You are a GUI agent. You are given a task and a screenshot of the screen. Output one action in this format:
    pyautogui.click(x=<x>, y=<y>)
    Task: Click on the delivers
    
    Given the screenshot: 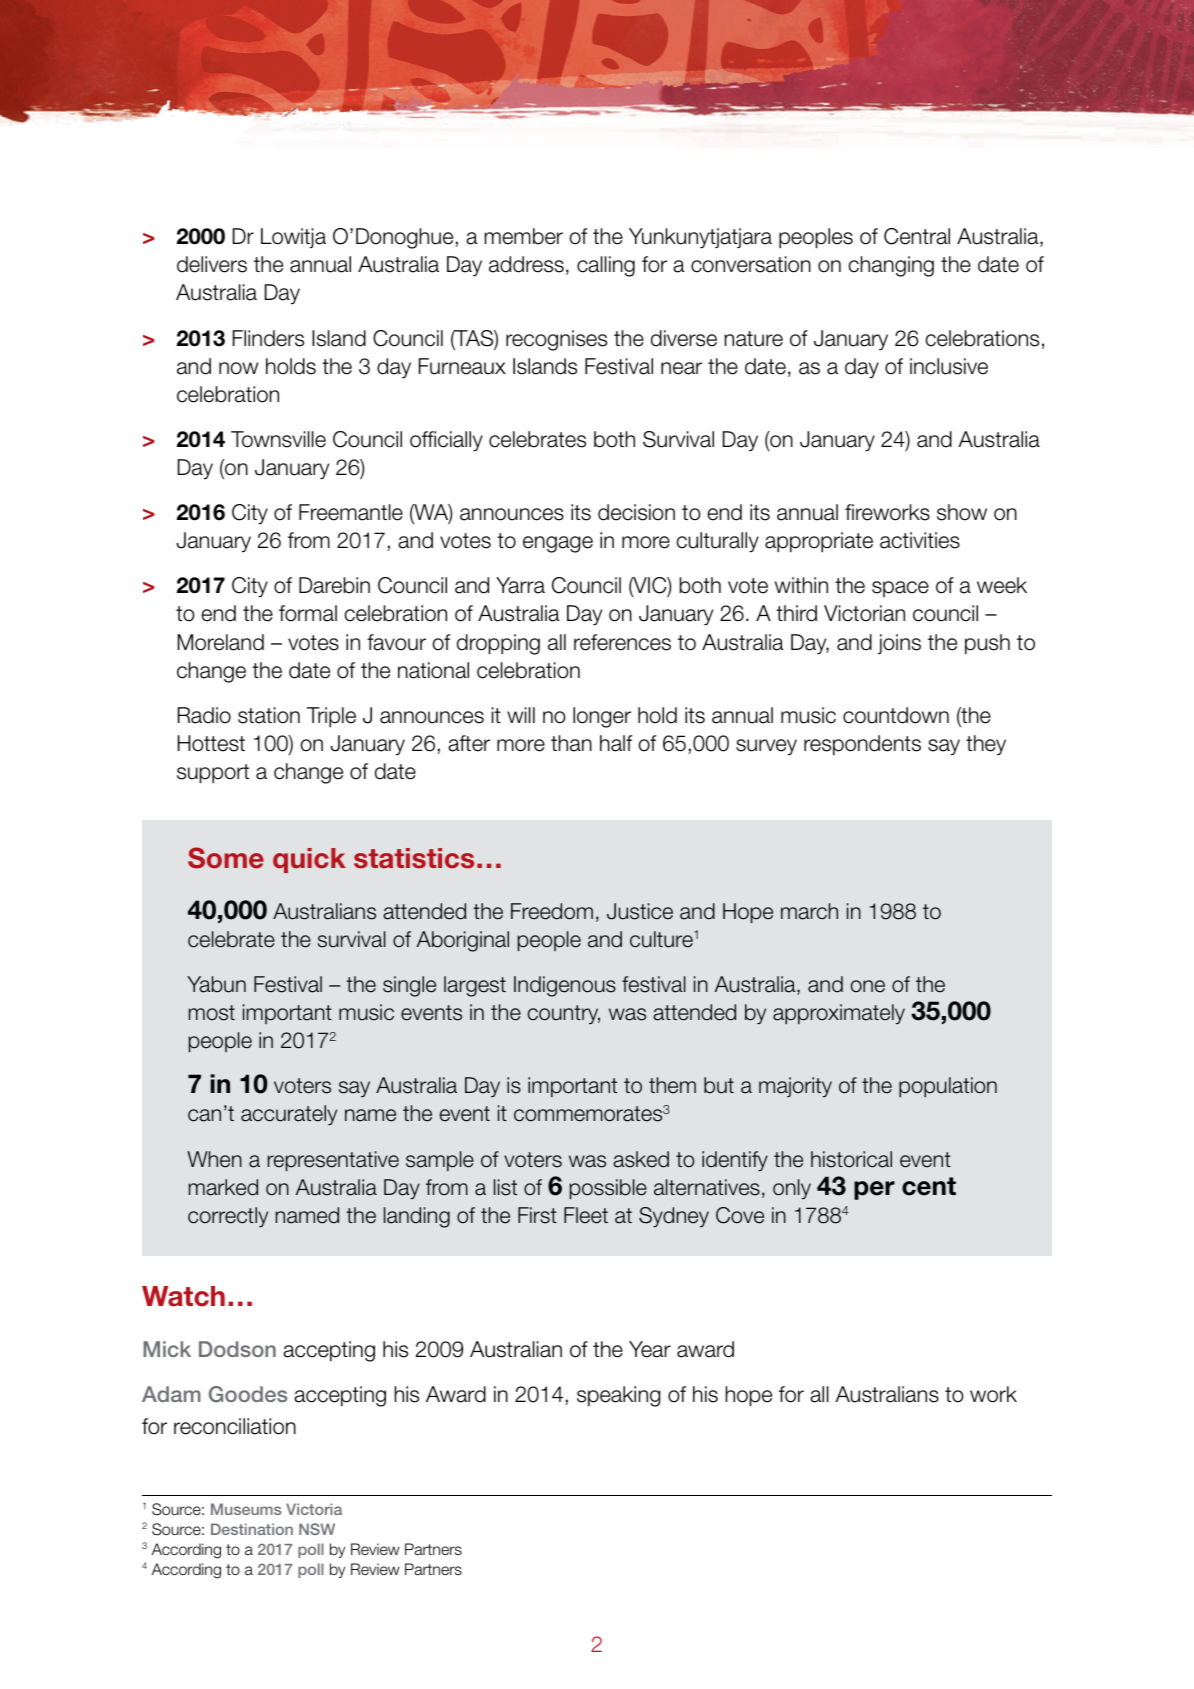 What is the action you would take?
    pyautogui.click(x=212, y=264)
